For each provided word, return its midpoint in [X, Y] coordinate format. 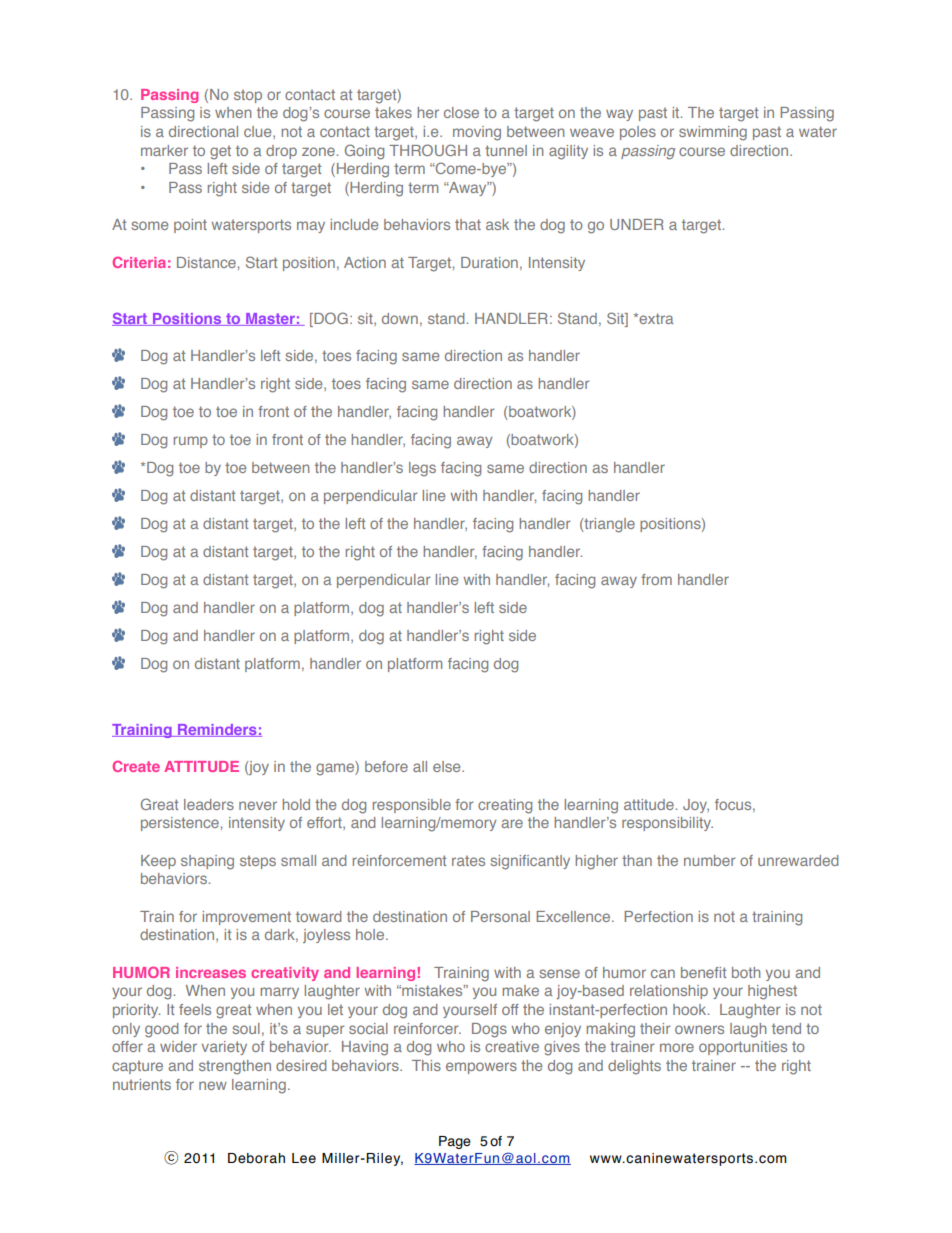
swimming [713, 133]
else [448, 766]
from [656, 579]
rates [468, 861]
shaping [207, 862]
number [709, 860]
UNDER [637, 224]
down [400, 318]
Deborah [256, 1158]
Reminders [217, 730]
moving [477, 133]
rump [191, 442]
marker [164, 150]
